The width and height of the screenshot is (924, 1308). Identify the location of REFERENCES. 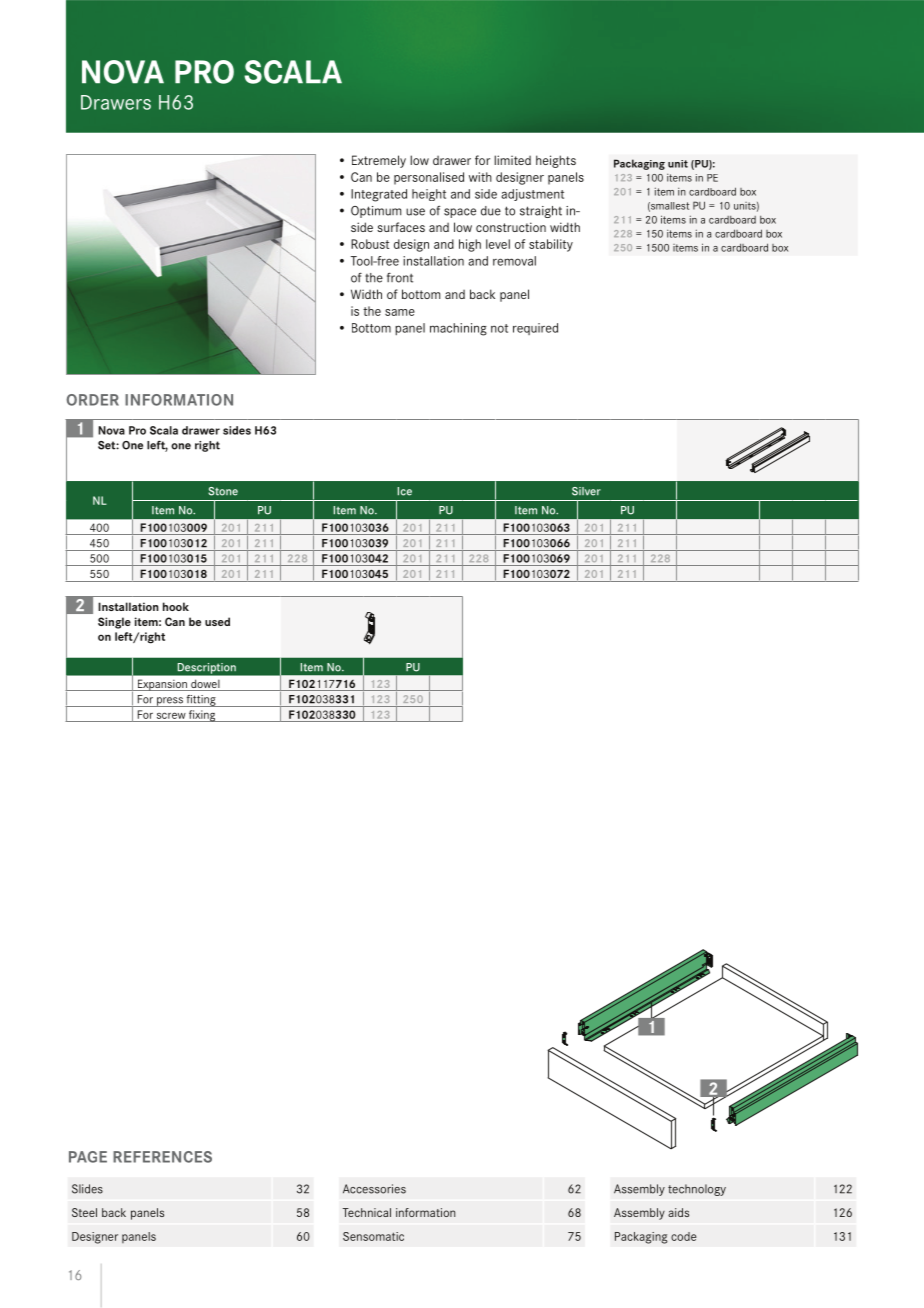
(162, 1157).
